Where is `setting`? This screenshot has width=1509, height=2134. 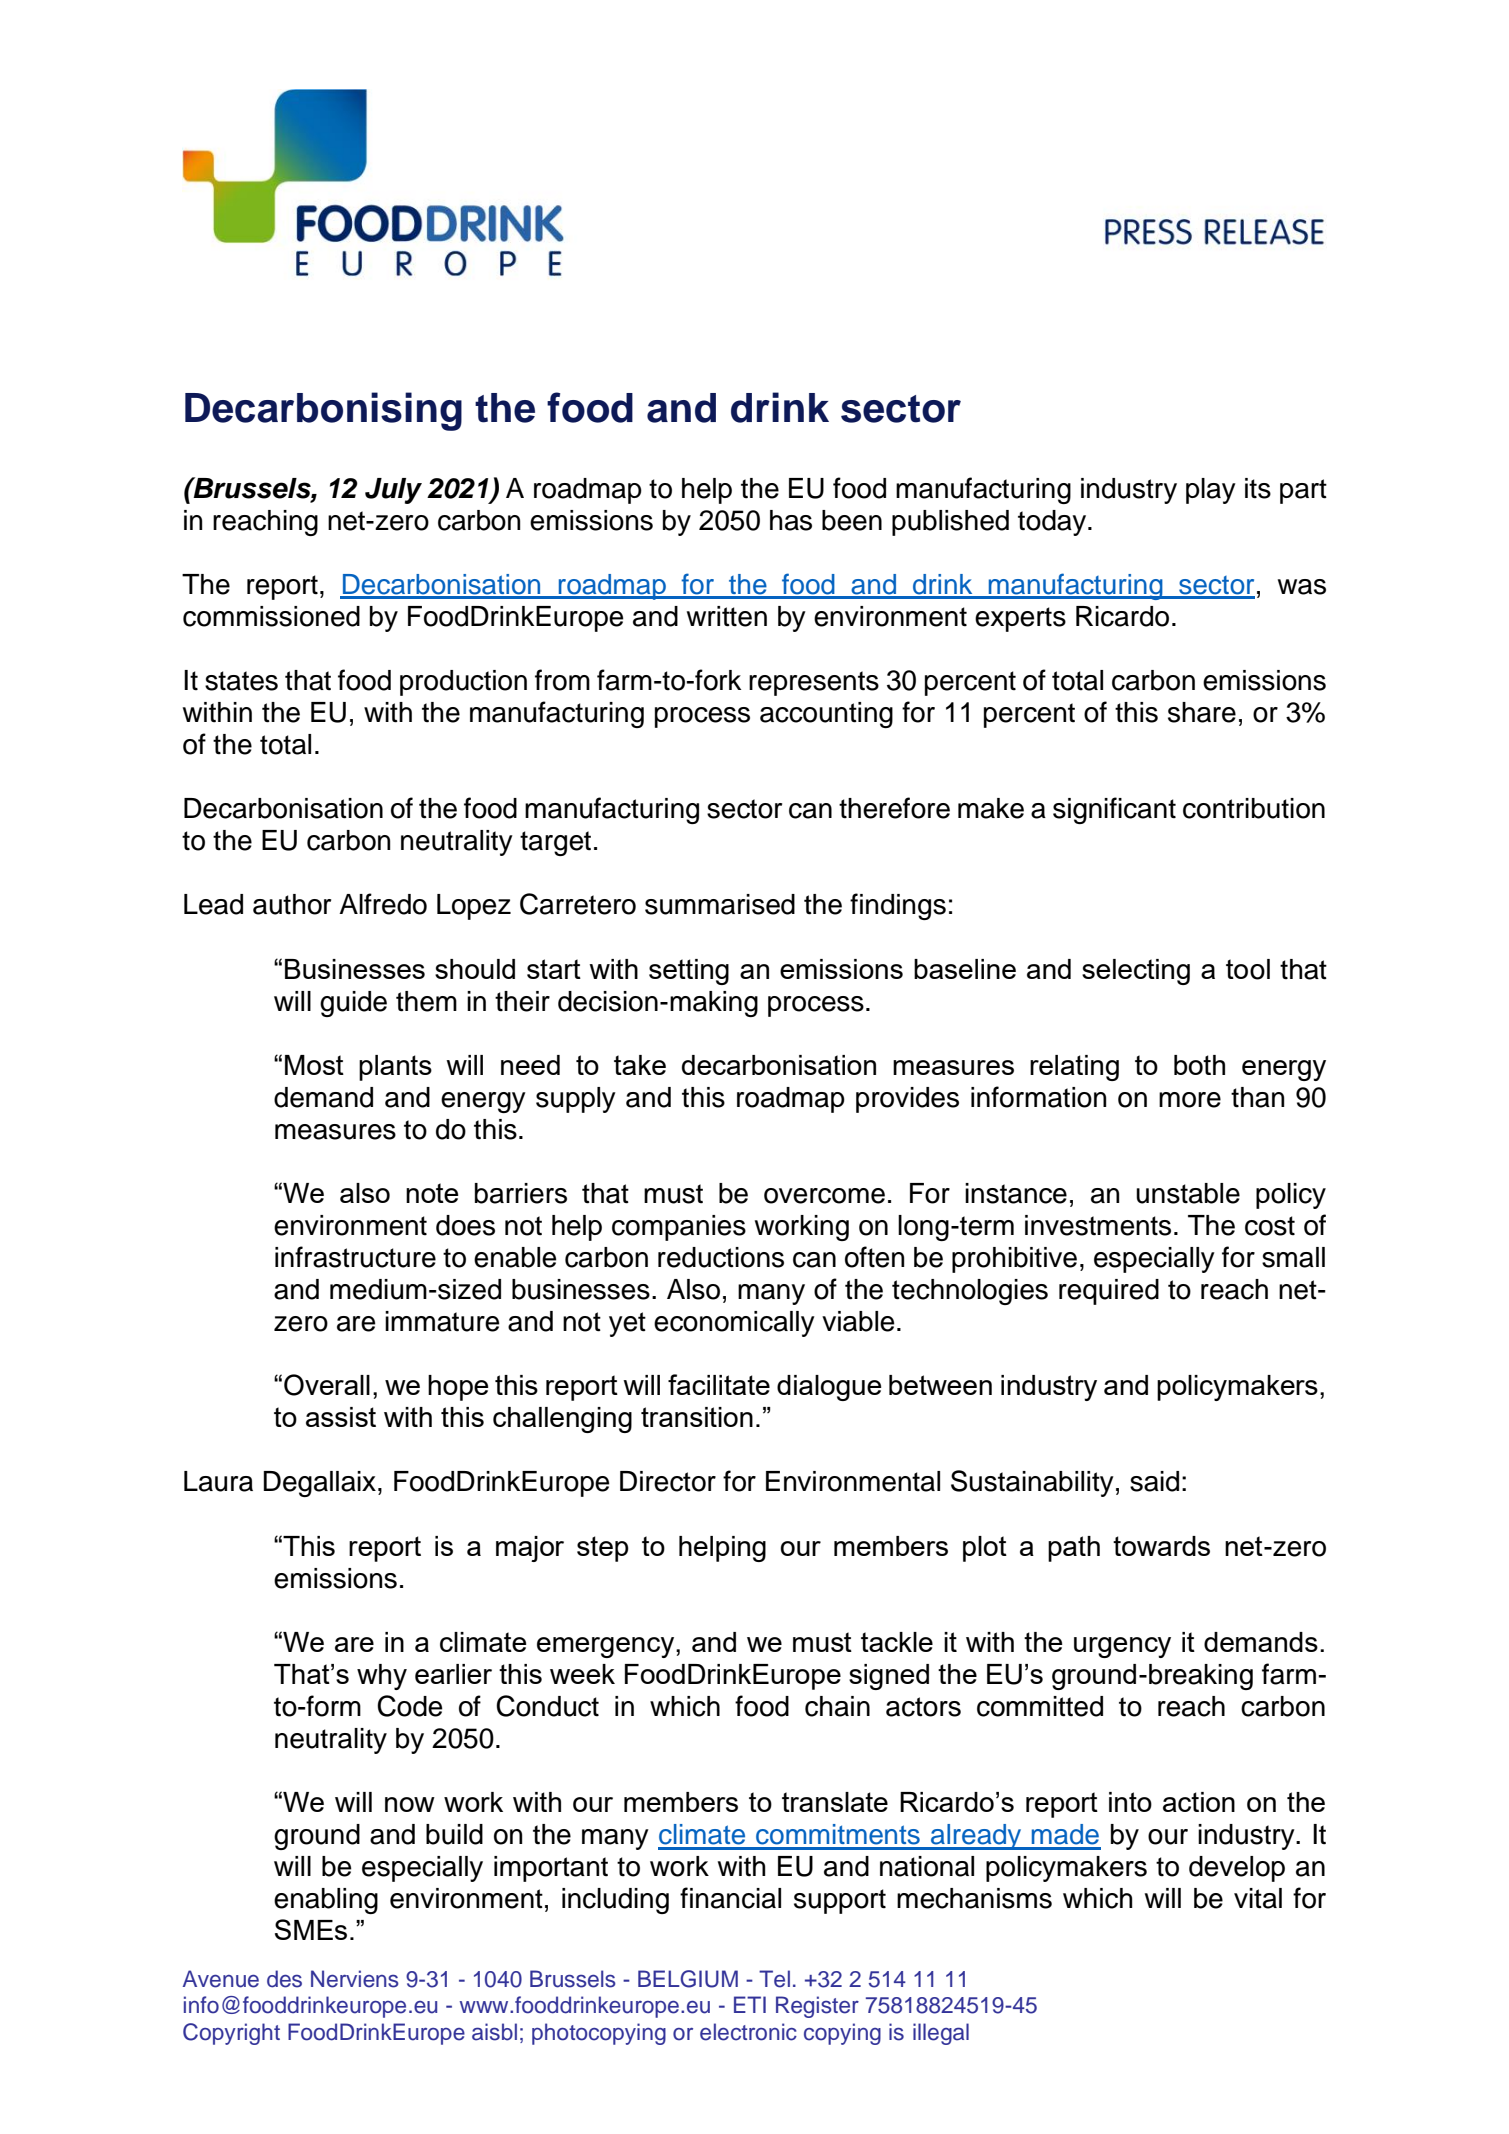 setting is located at coordinates (689, 972).
